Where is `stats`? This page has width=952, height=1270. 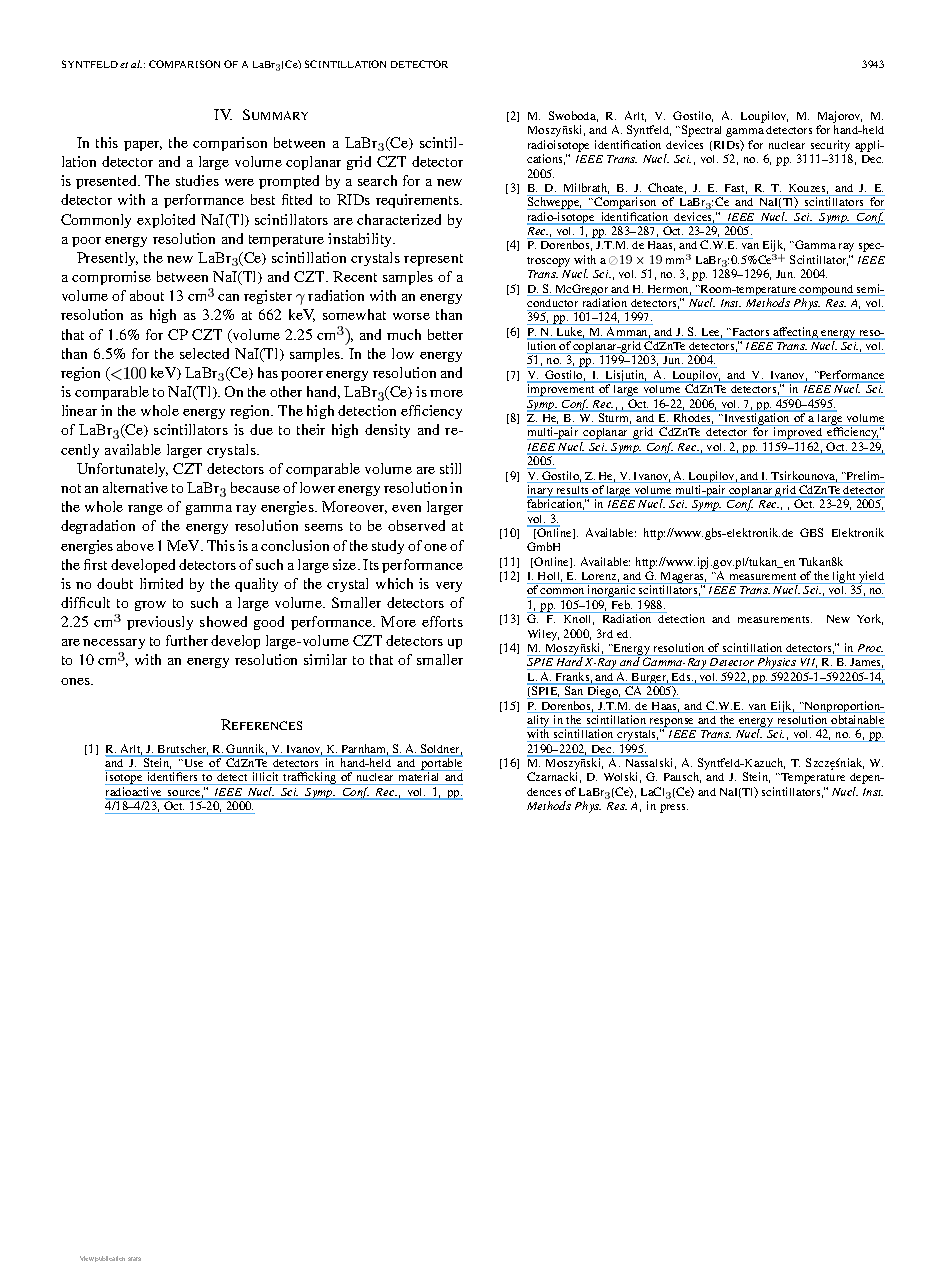 stats is located at coordinates (134, 1259).
